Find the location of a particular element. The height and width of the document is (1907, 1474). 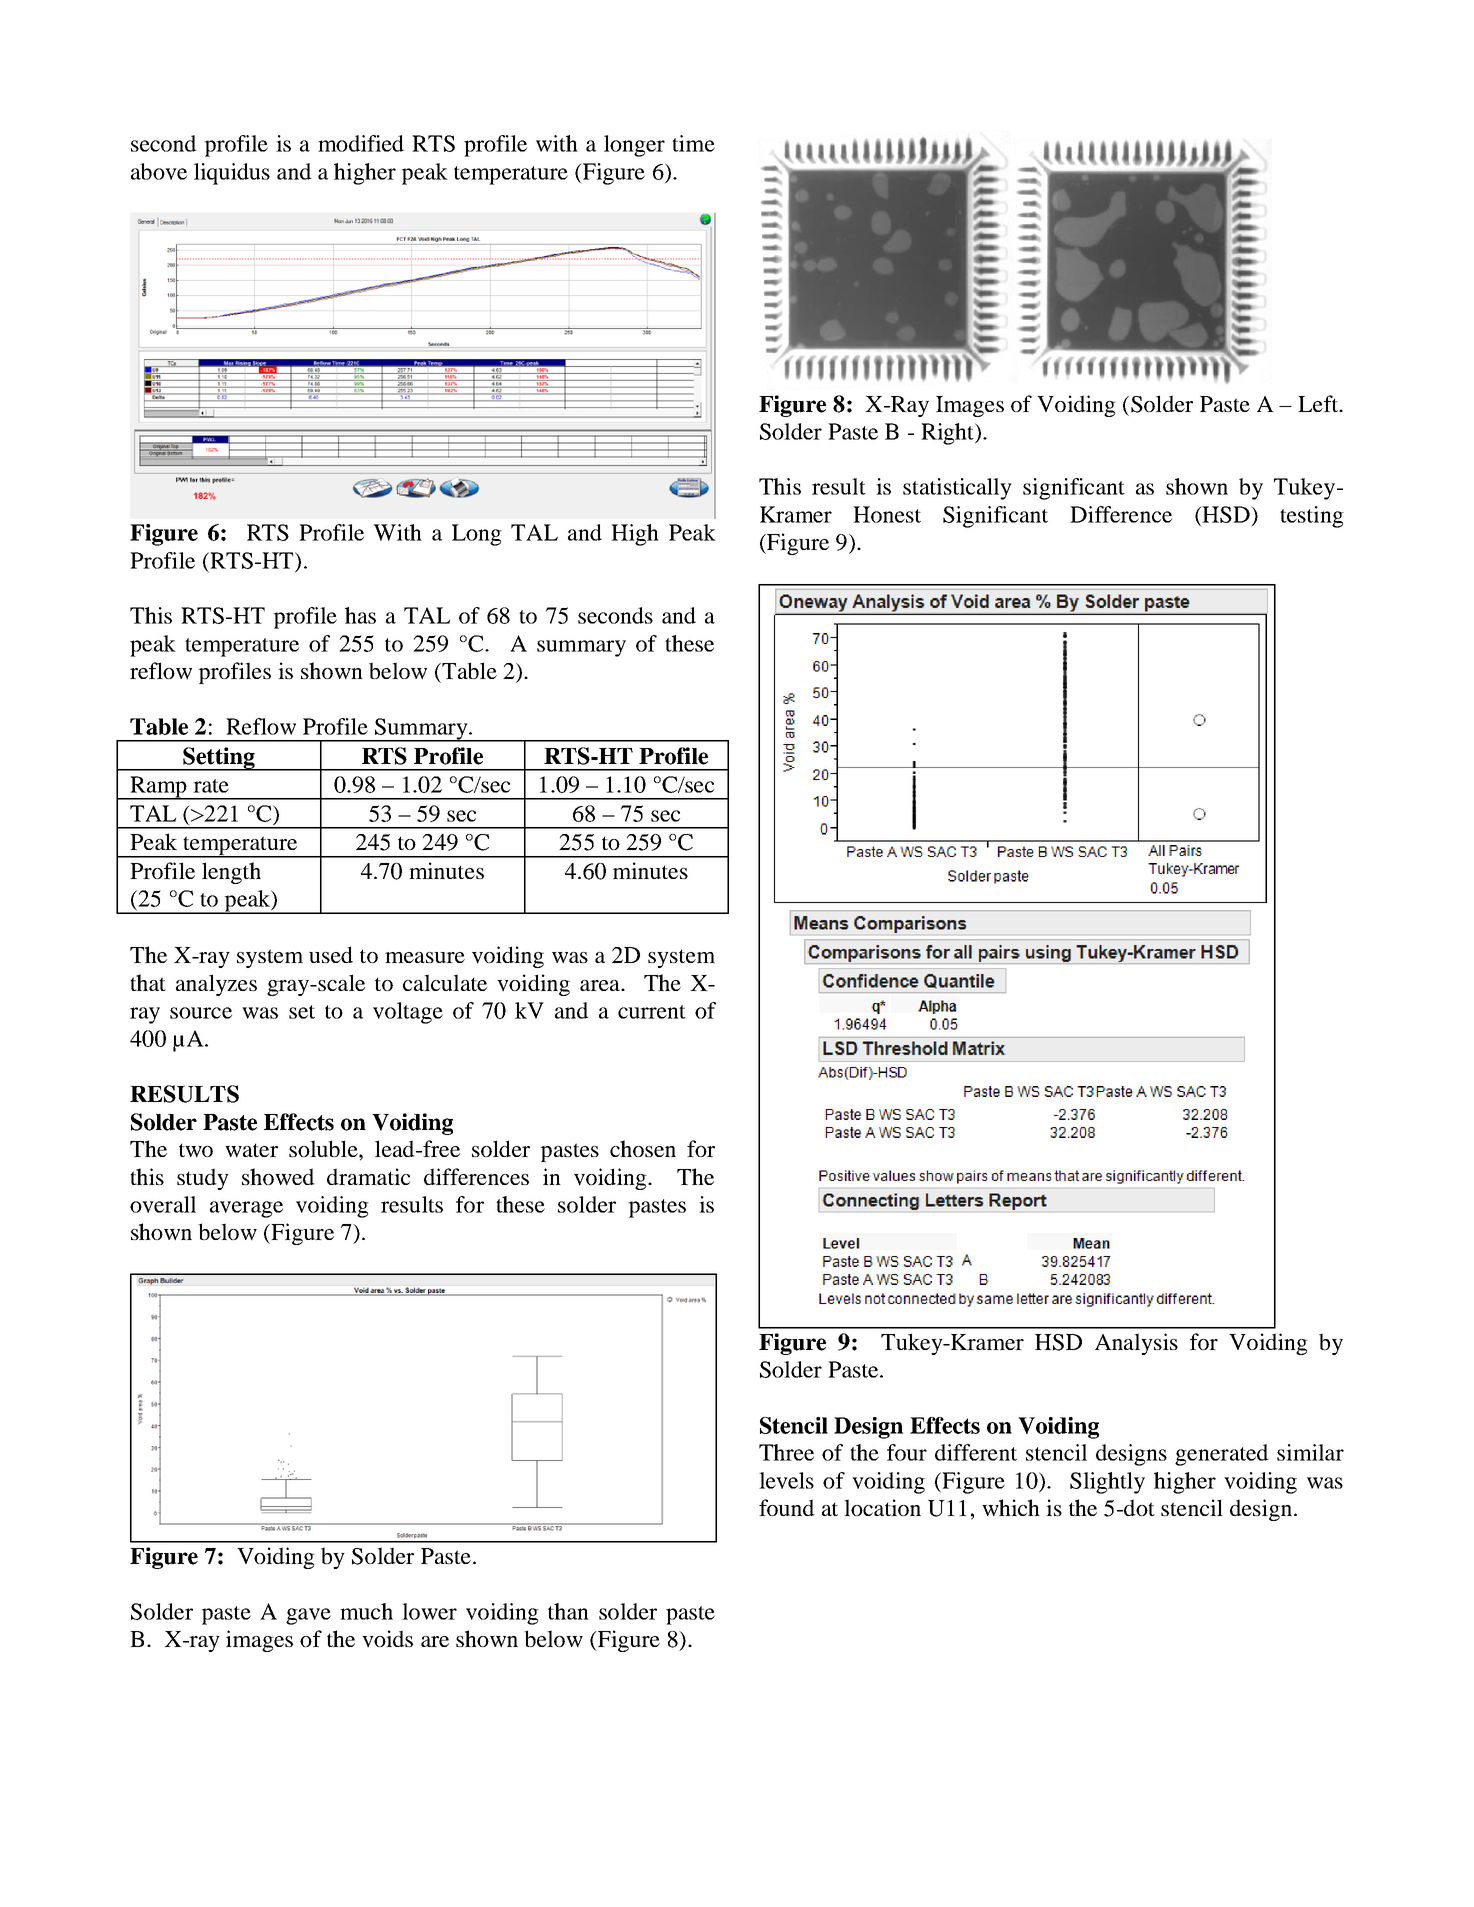

time is located at coordinates (693, 143).
